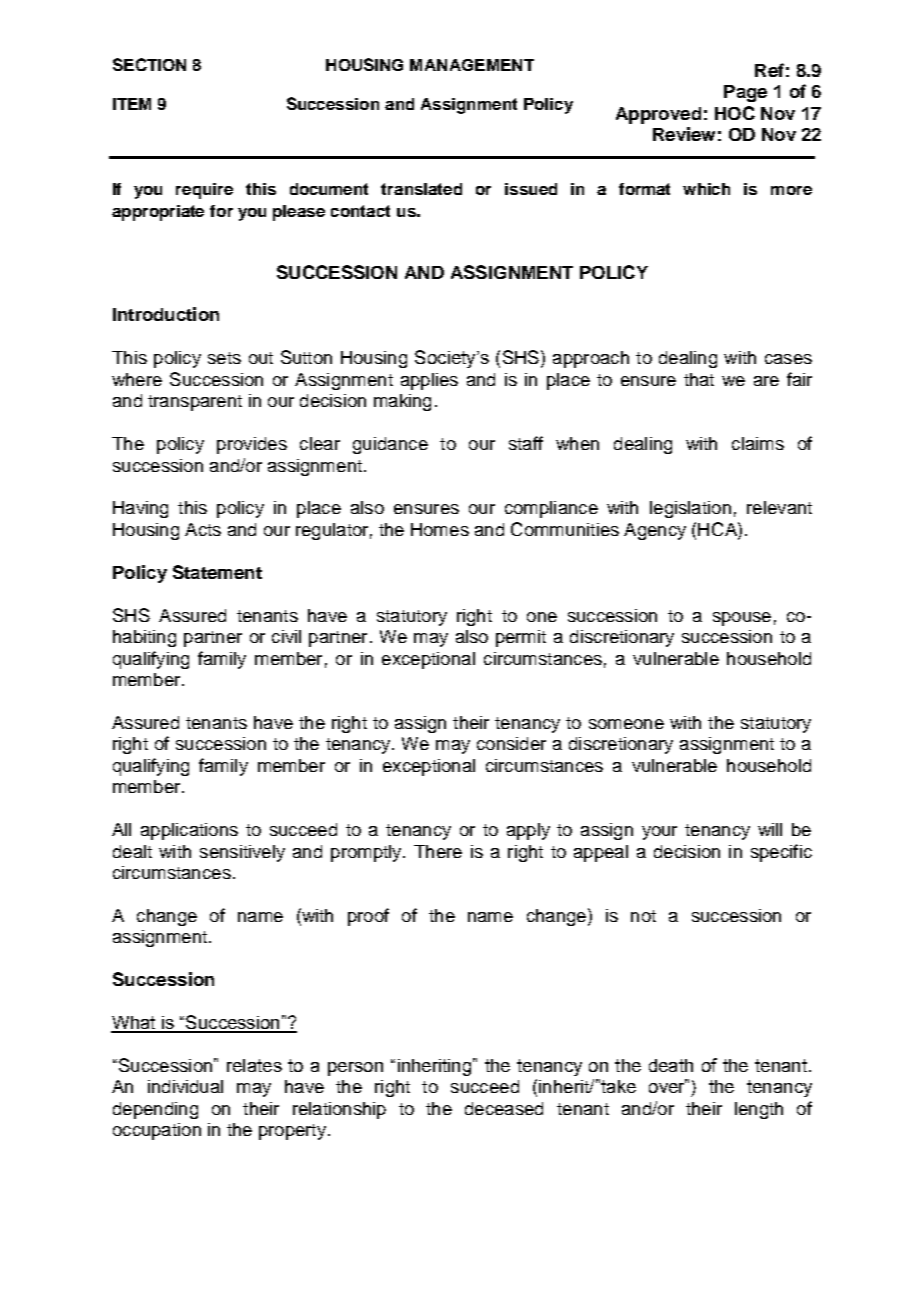 The height and width of the screenshot is (1308, 924). Describe the element at coordinates (203, 529) in the screenshot. I see `Acts` at that location.
